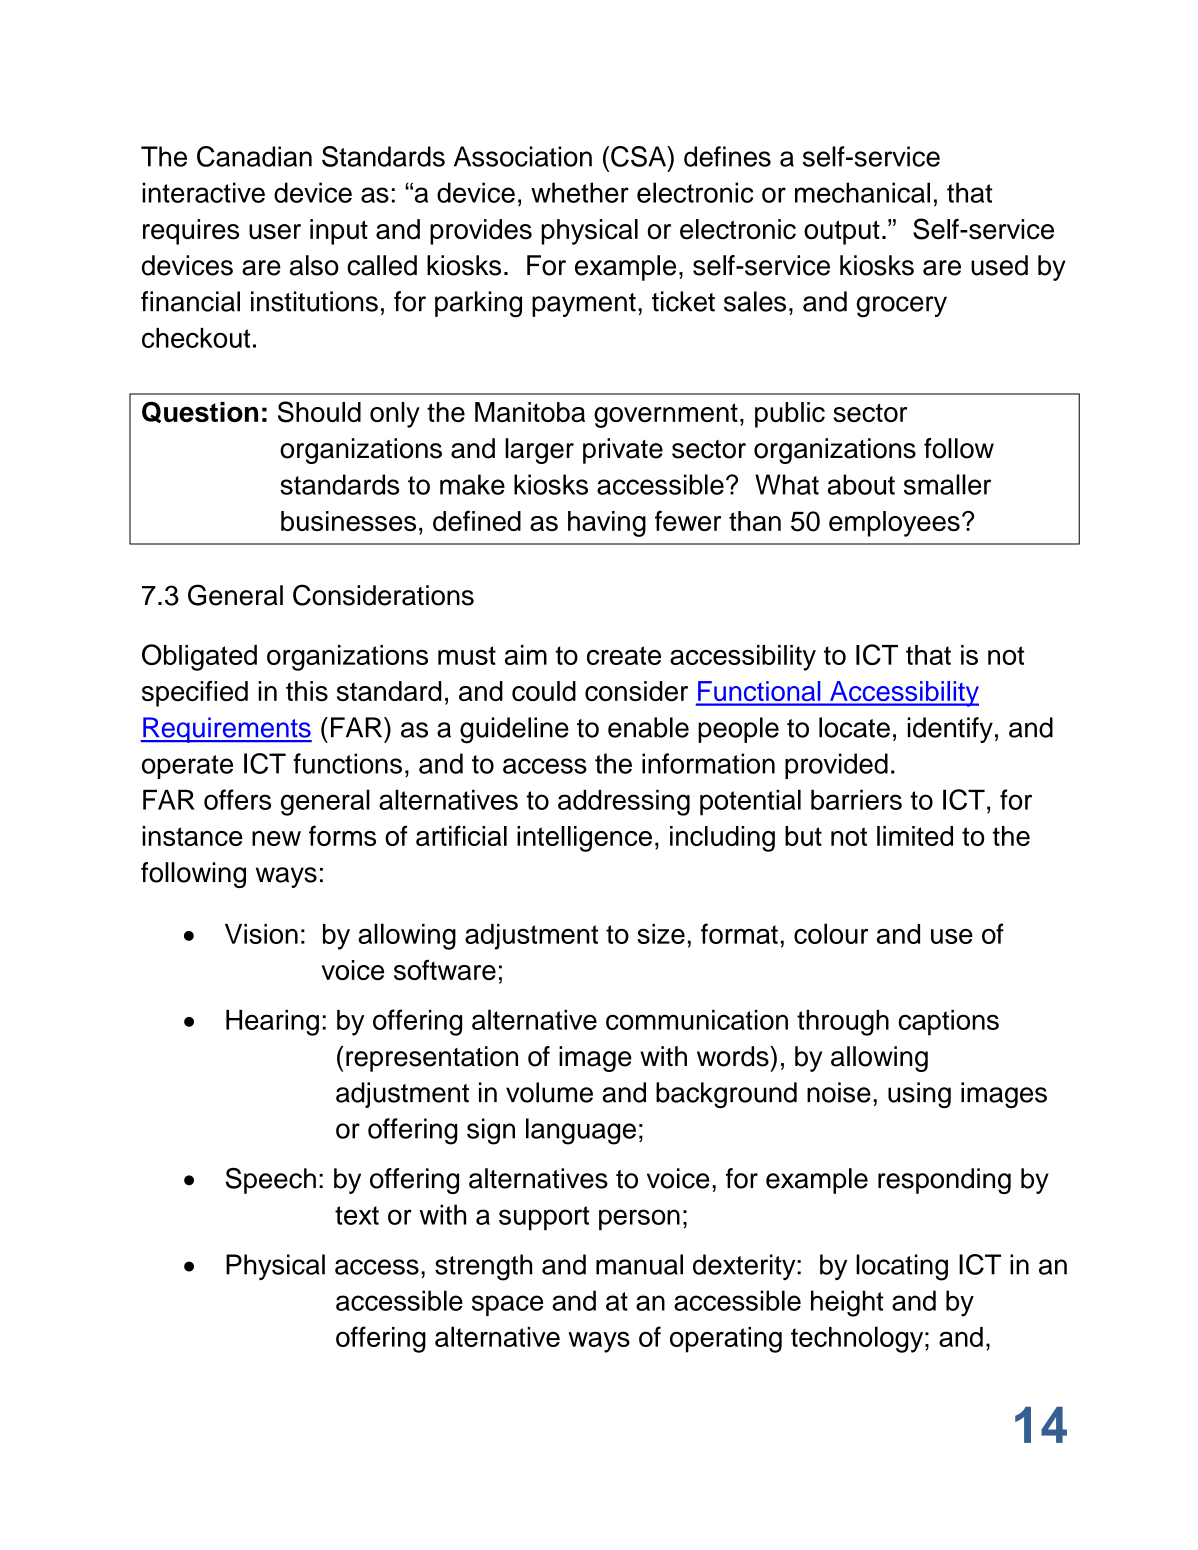 This screenshot has width=1198, height=1550. What do you see at coordinates (275, 232) in the screenshot?
I see `user` at bounding box center [275, 232].
